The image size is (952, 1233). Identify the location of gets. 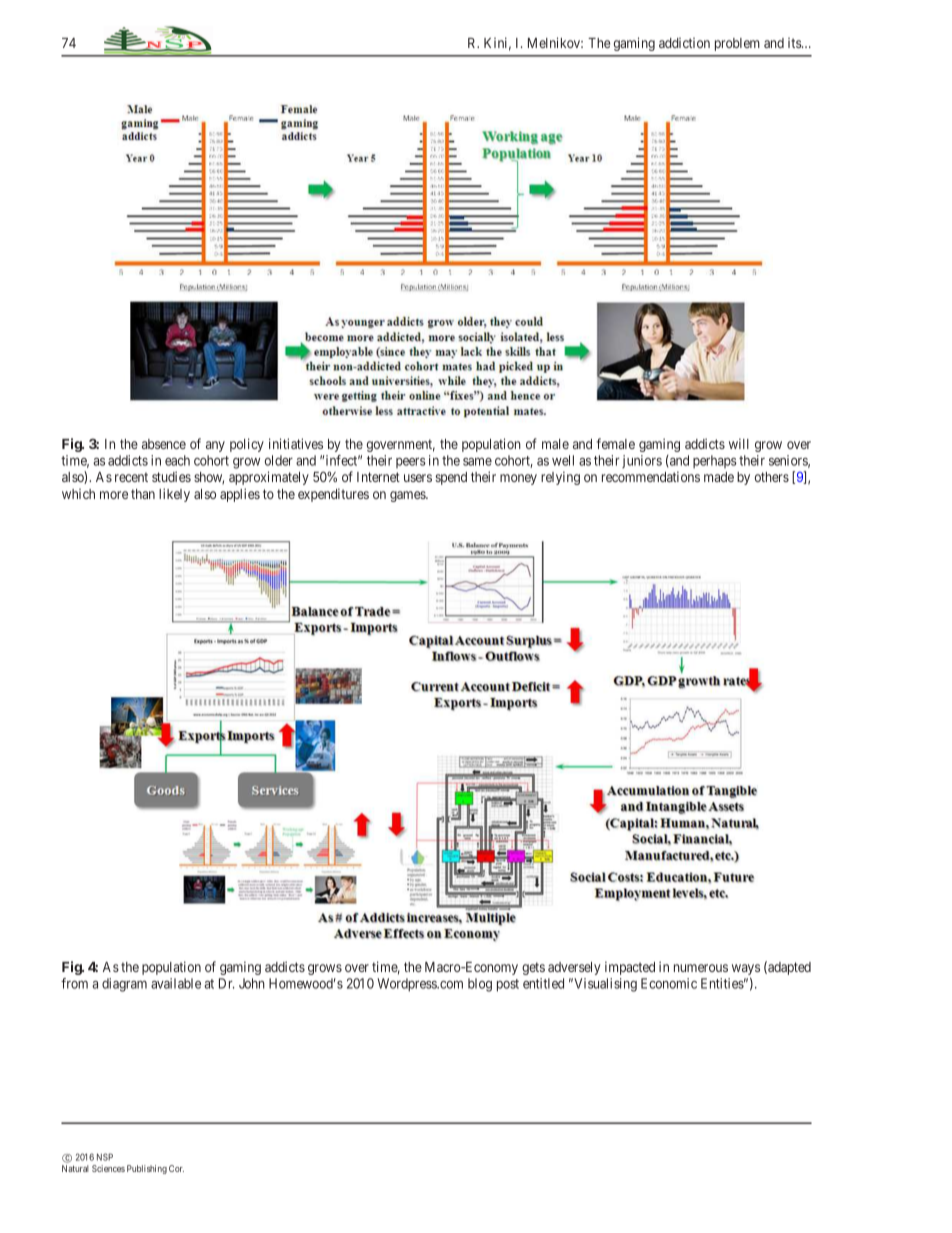
(533, 968).
